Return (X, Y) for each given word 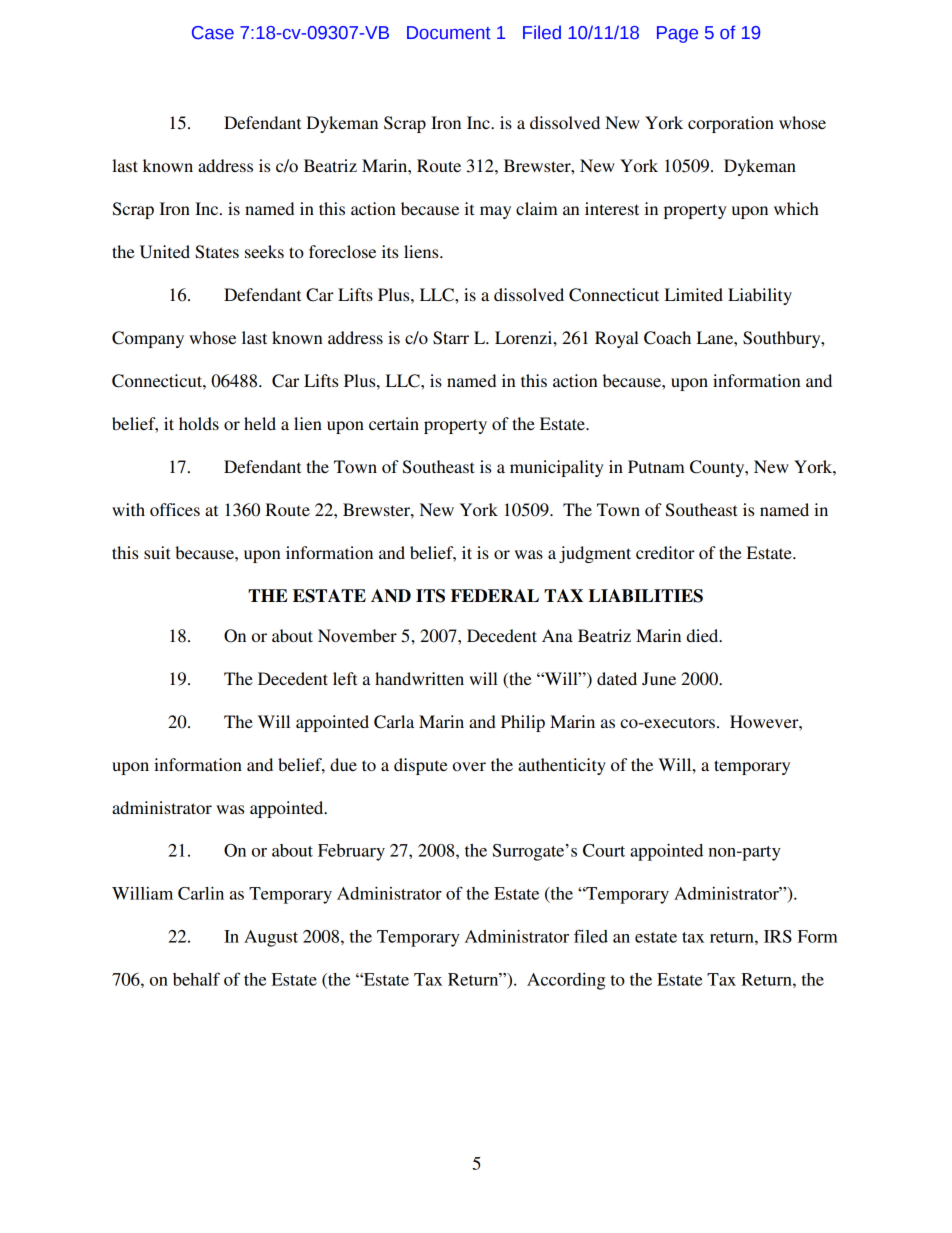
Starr (451, 338)
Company (148, 339)
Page (677, 34)
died (704, 635)
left (345, 678)
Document (449, 33)
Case (213, 33)
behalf (196, 979)
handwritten (419, 678)
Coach (667, 338)
